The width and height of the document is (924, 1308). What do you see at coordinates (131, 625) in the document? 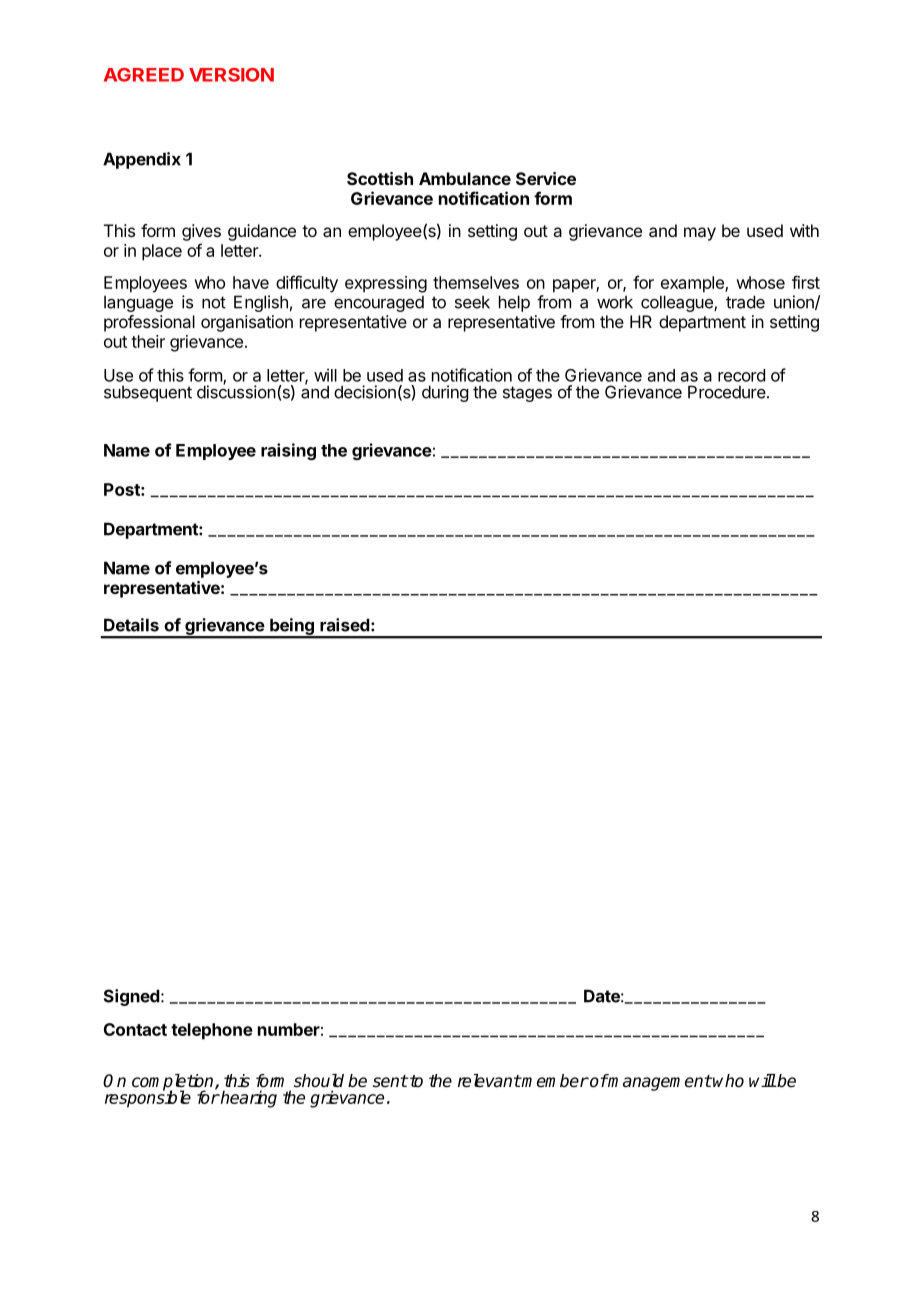
I see `Details` at bounding box center [131, 625].
